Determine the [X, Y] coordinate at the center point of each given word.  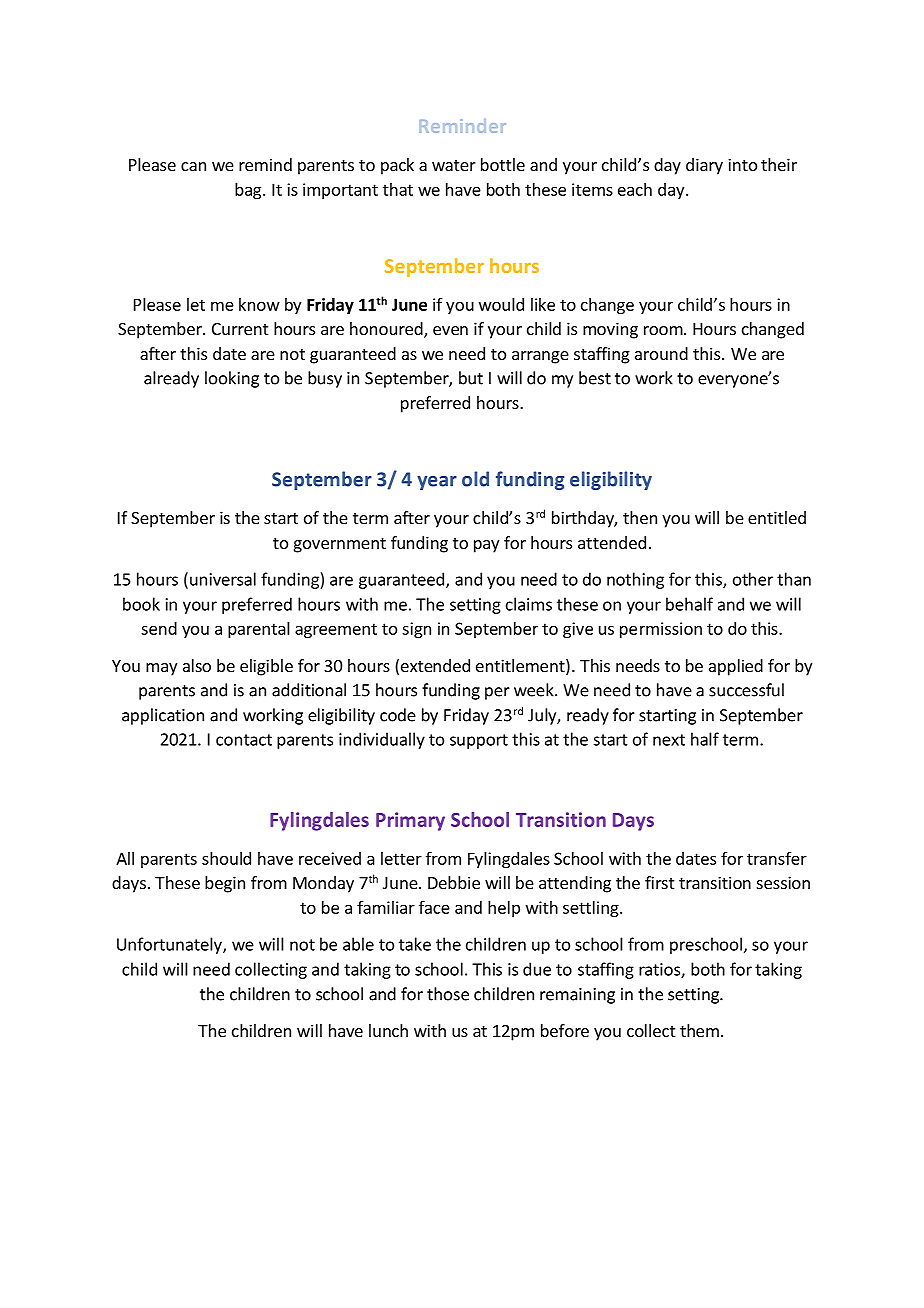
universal [223, 579]
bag [249, 191]
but [471, 378]
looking [232, 379]
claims [529, 604]
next [669, 740]
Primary [410, 821]
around [661, 353]
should [226, 858]
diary [704, 166]
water [454, 165]
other [753, 579]
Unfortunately [170, 945]
